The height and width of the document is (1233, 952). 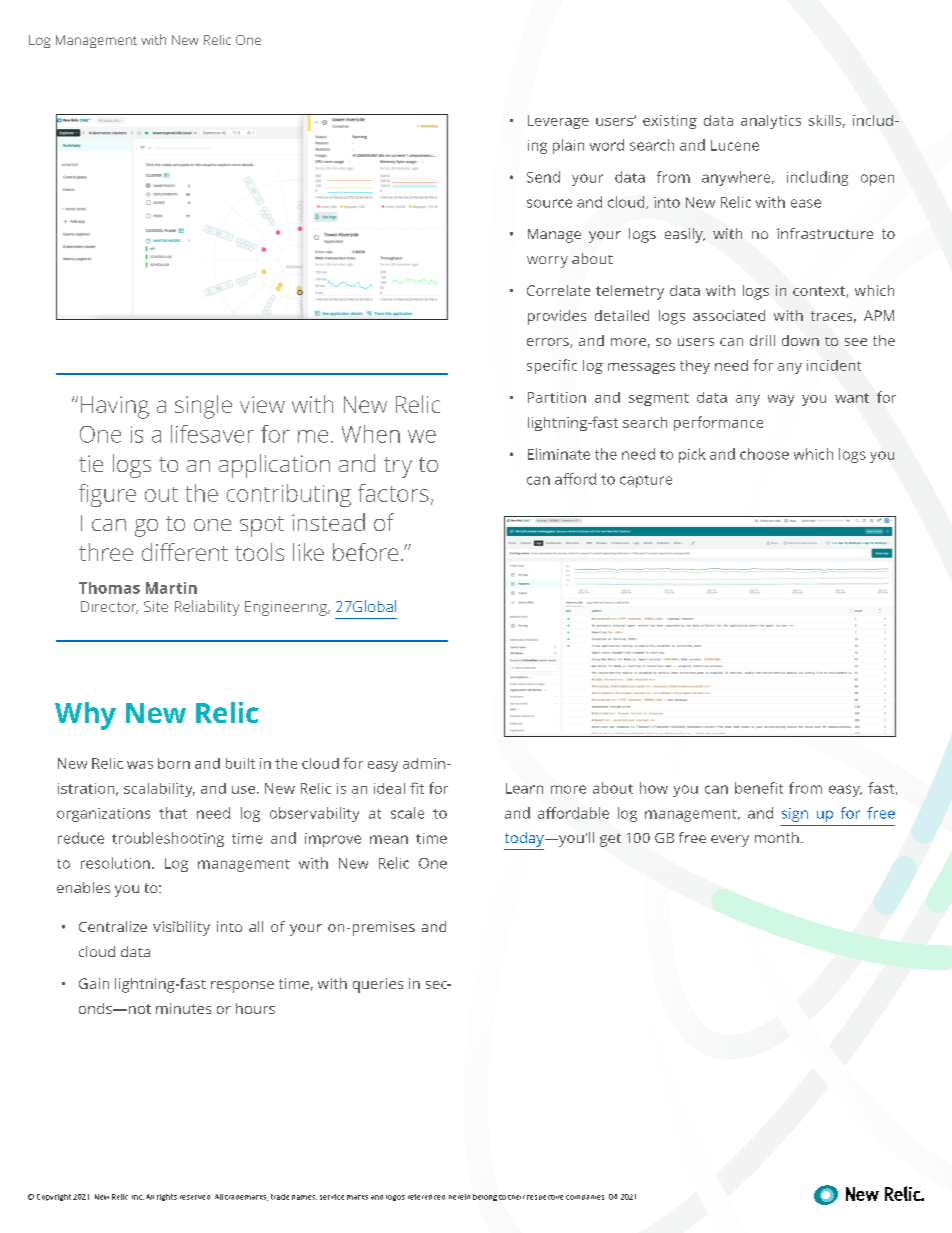 What do you see at coordinates (167, 1197) in the document?
I see `rights` at bounding box center [167, 1197].
